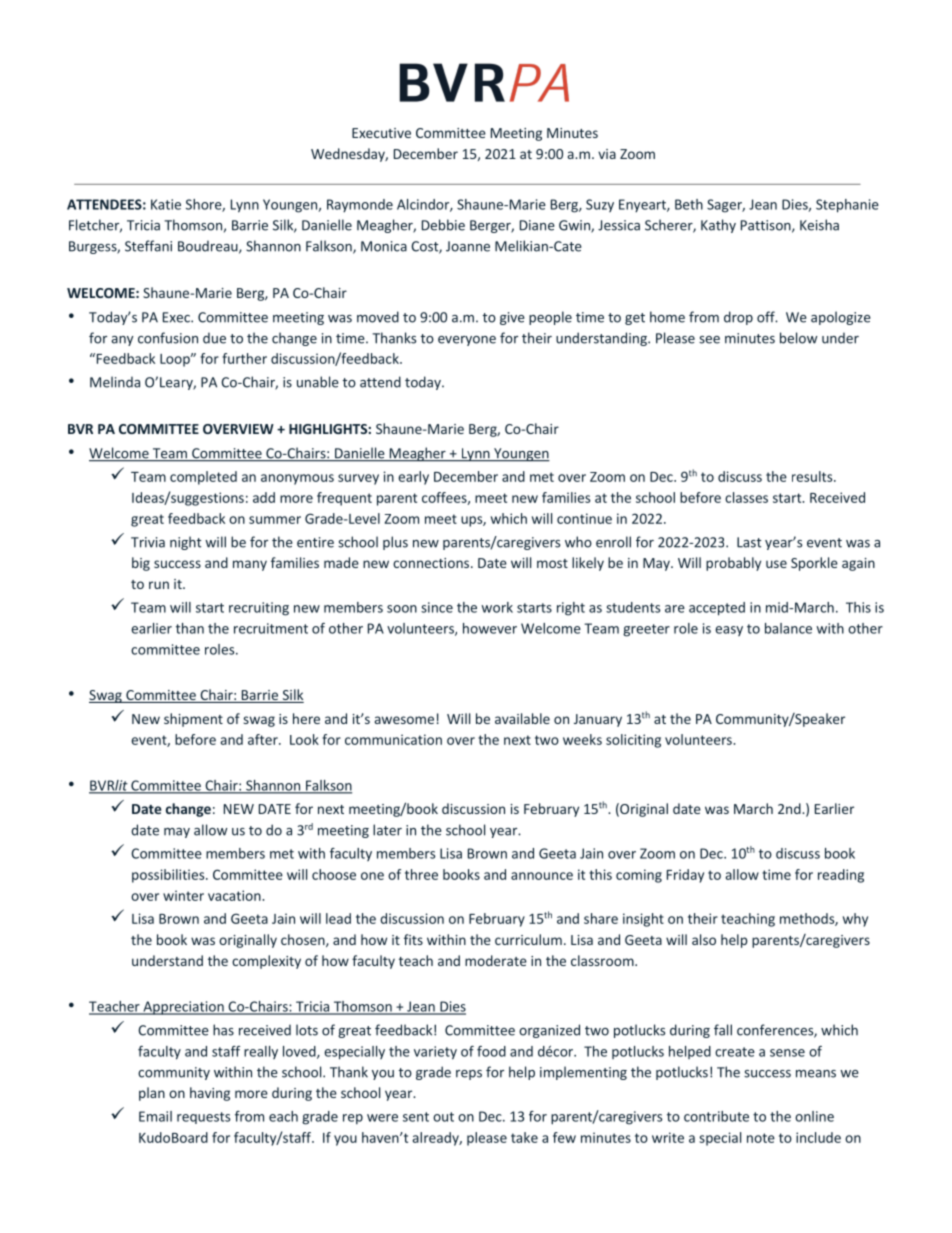  What do you see at coordinates (185, 543) in the image?
I see `night` at bounding box center [185, 543].
